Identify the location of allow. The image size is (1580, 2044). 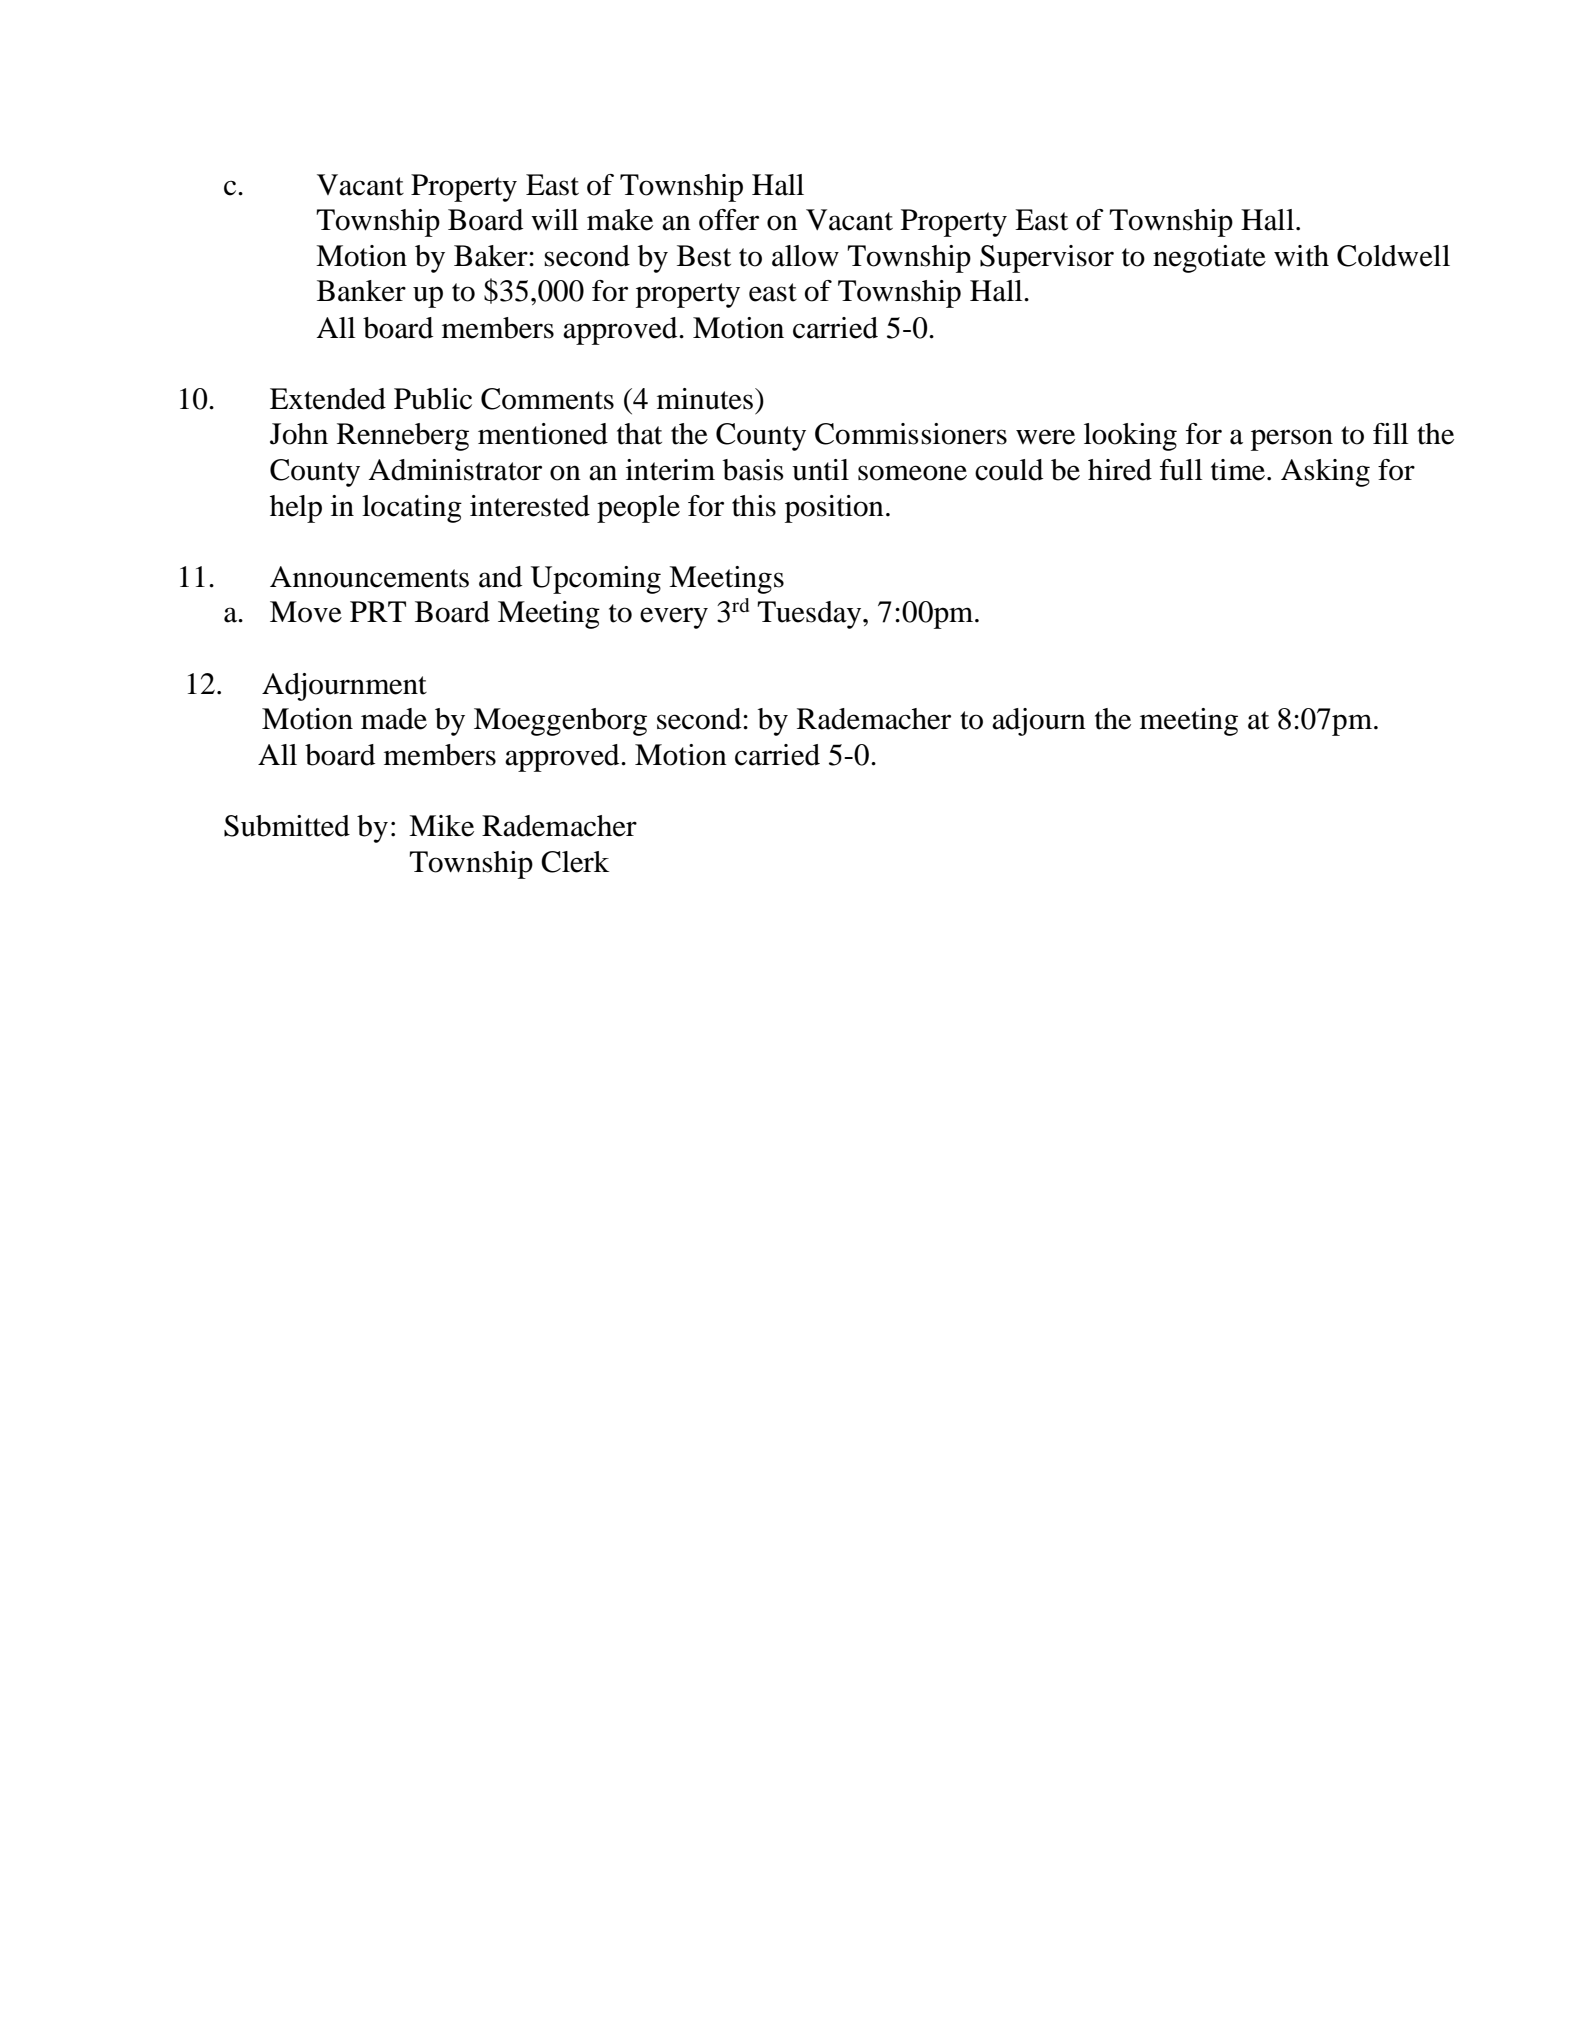
(805, 256).
